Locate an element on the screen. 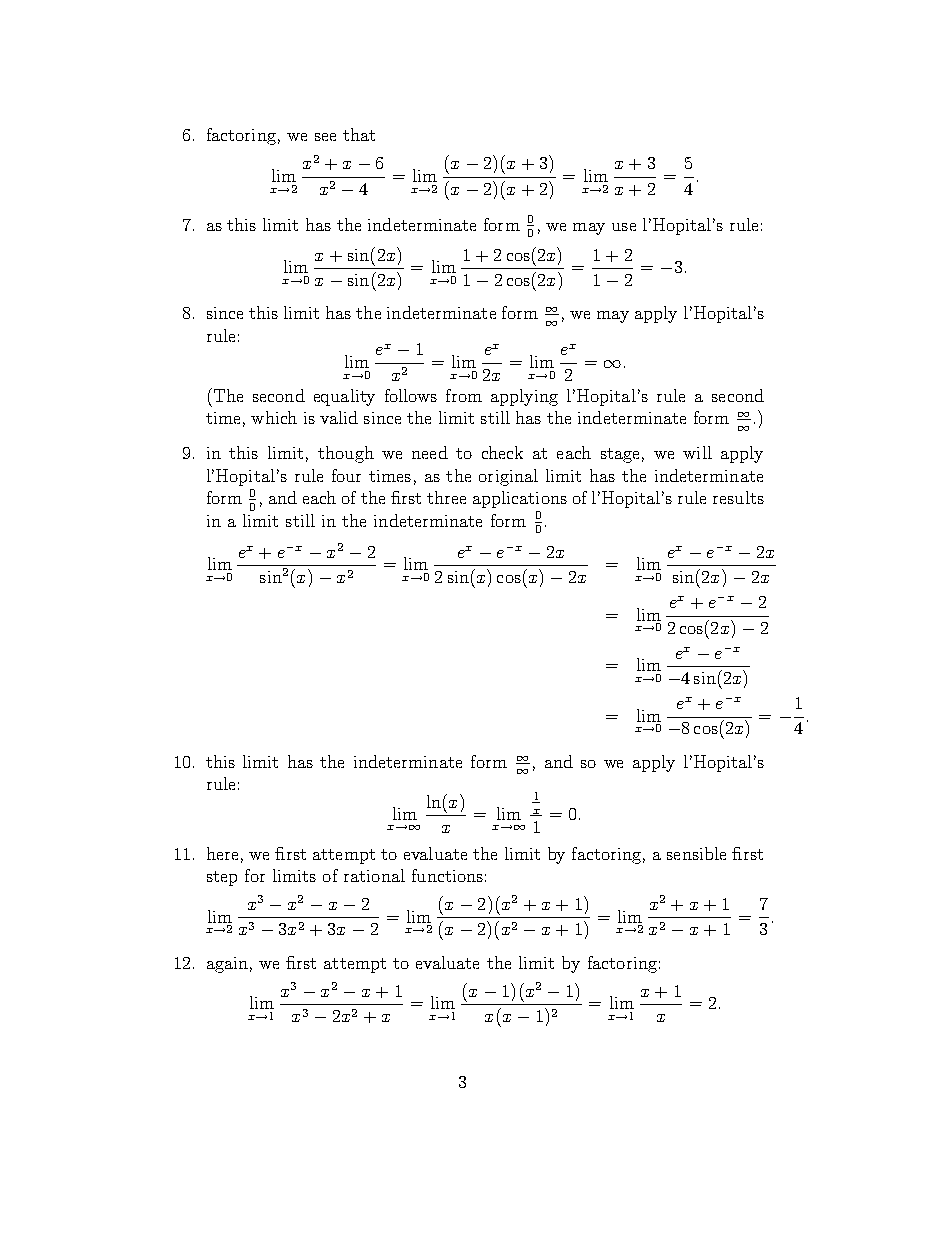 Image resolution: width=952 pixels, height=1233 pixels. applications is located at coordinates (520, 499).
